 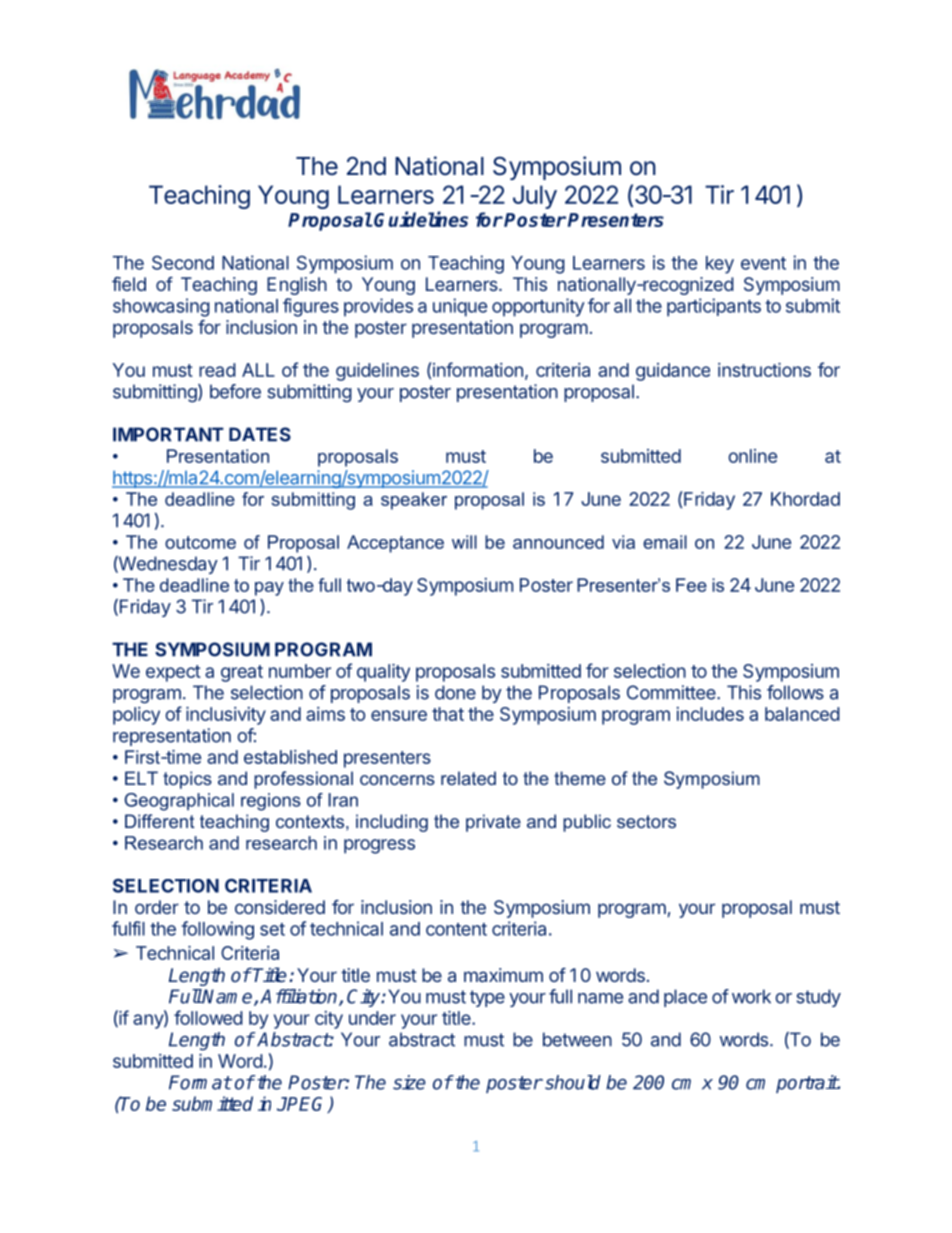 What do you see at coordinates (535, 197) in the page?
I see `July` at bounding box center [535, 197].
